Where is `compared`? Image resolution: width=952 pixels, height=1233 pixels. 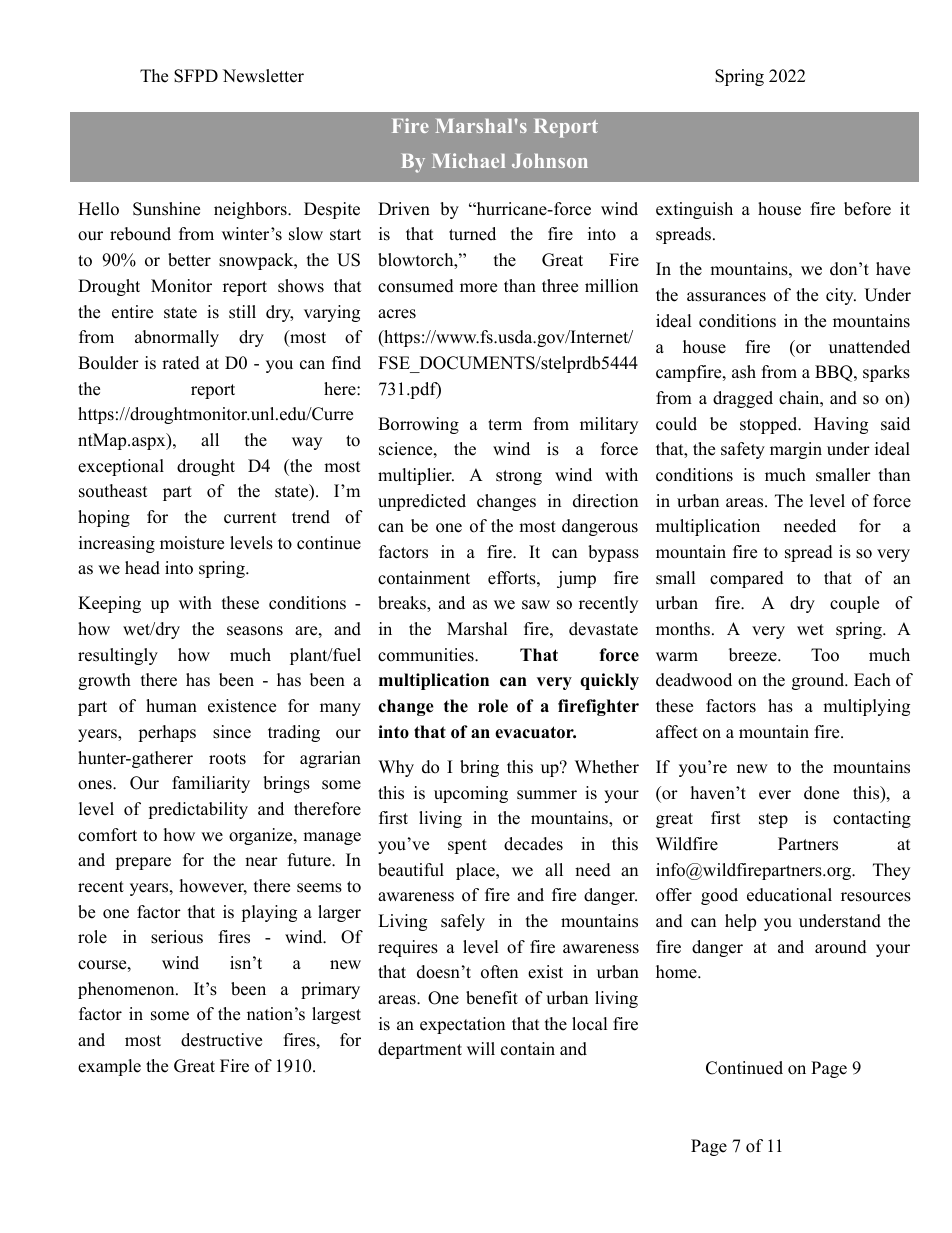 compared is located at coordinates (747, 579).
